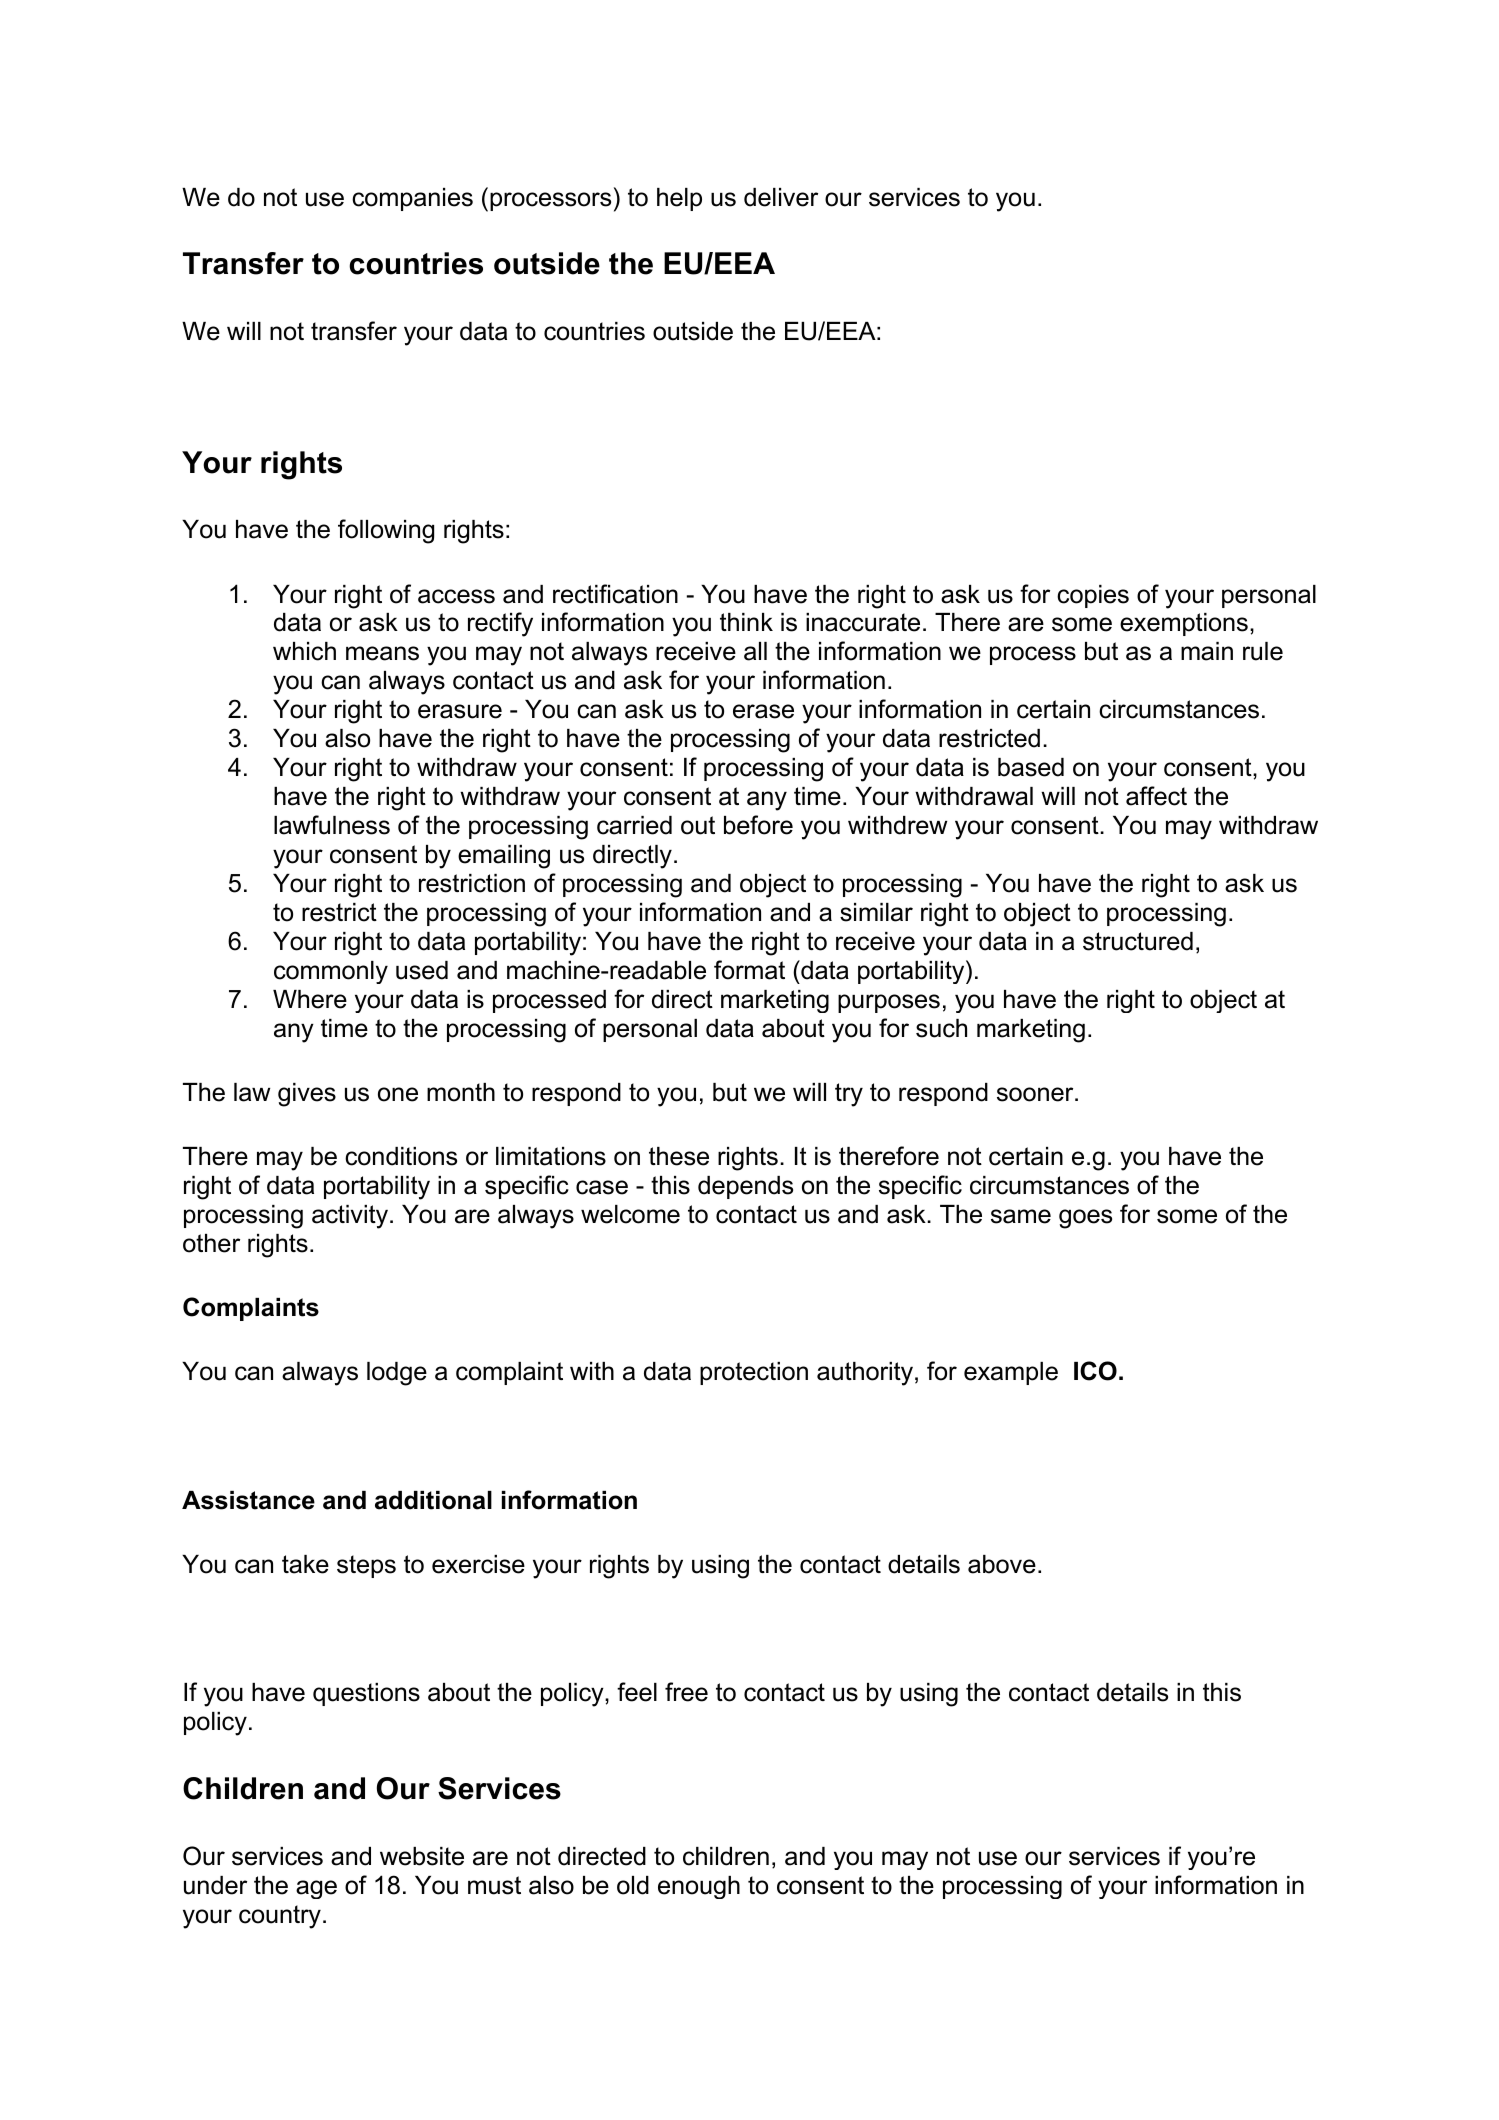 Image resolution: width=1499 pixels, height=2120 pixels. I want to click on structured, so click(1138, 941).
